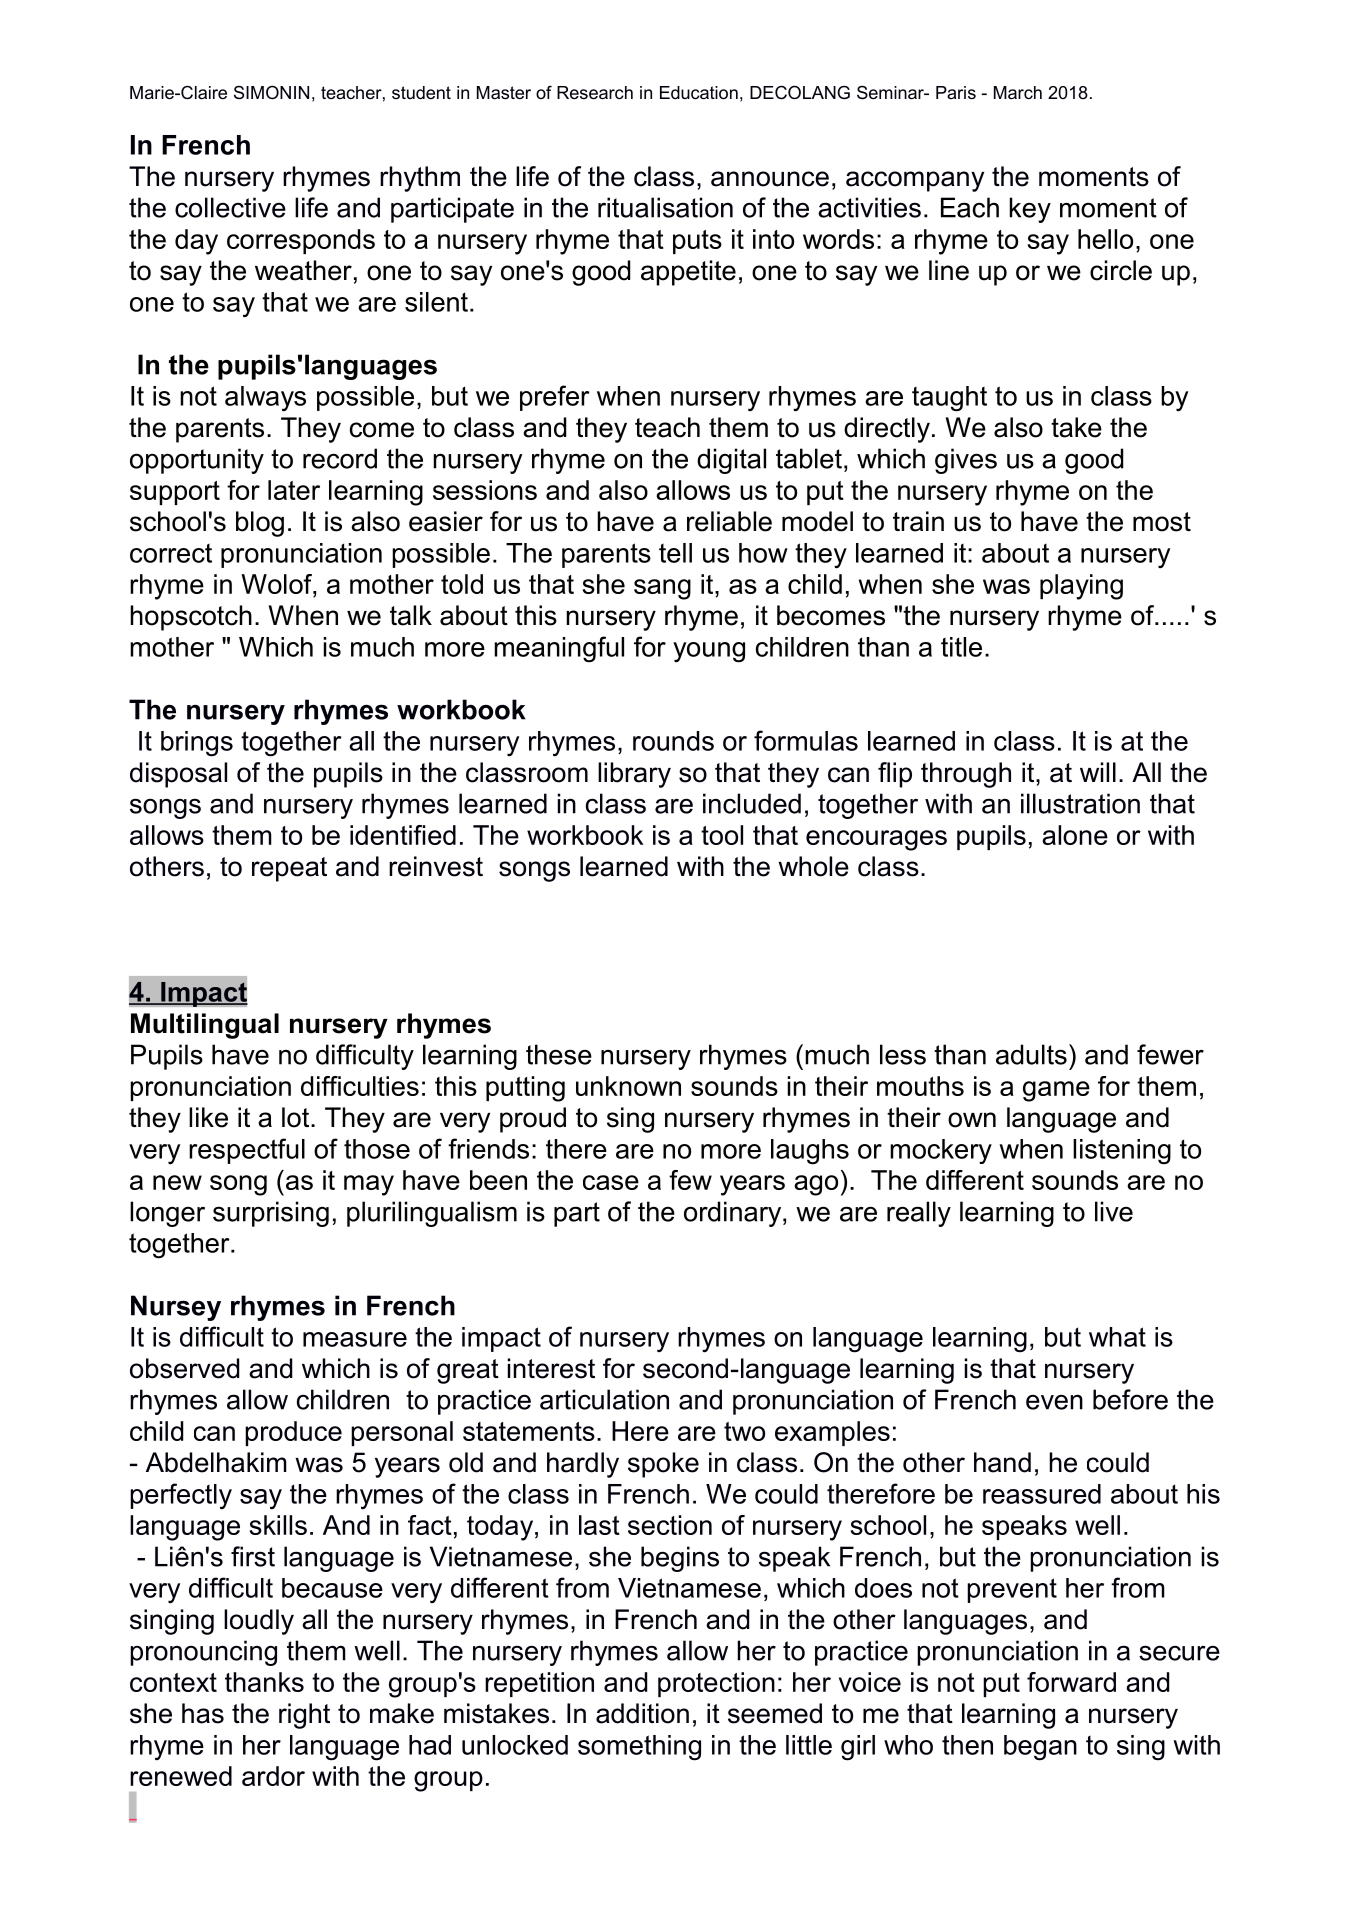 Image resolution: width=1352 pixels, height=1914 pixels. What do you see at coordinates (260, 524) in the document?
I see `blog` at bounding box center [260, 524].
